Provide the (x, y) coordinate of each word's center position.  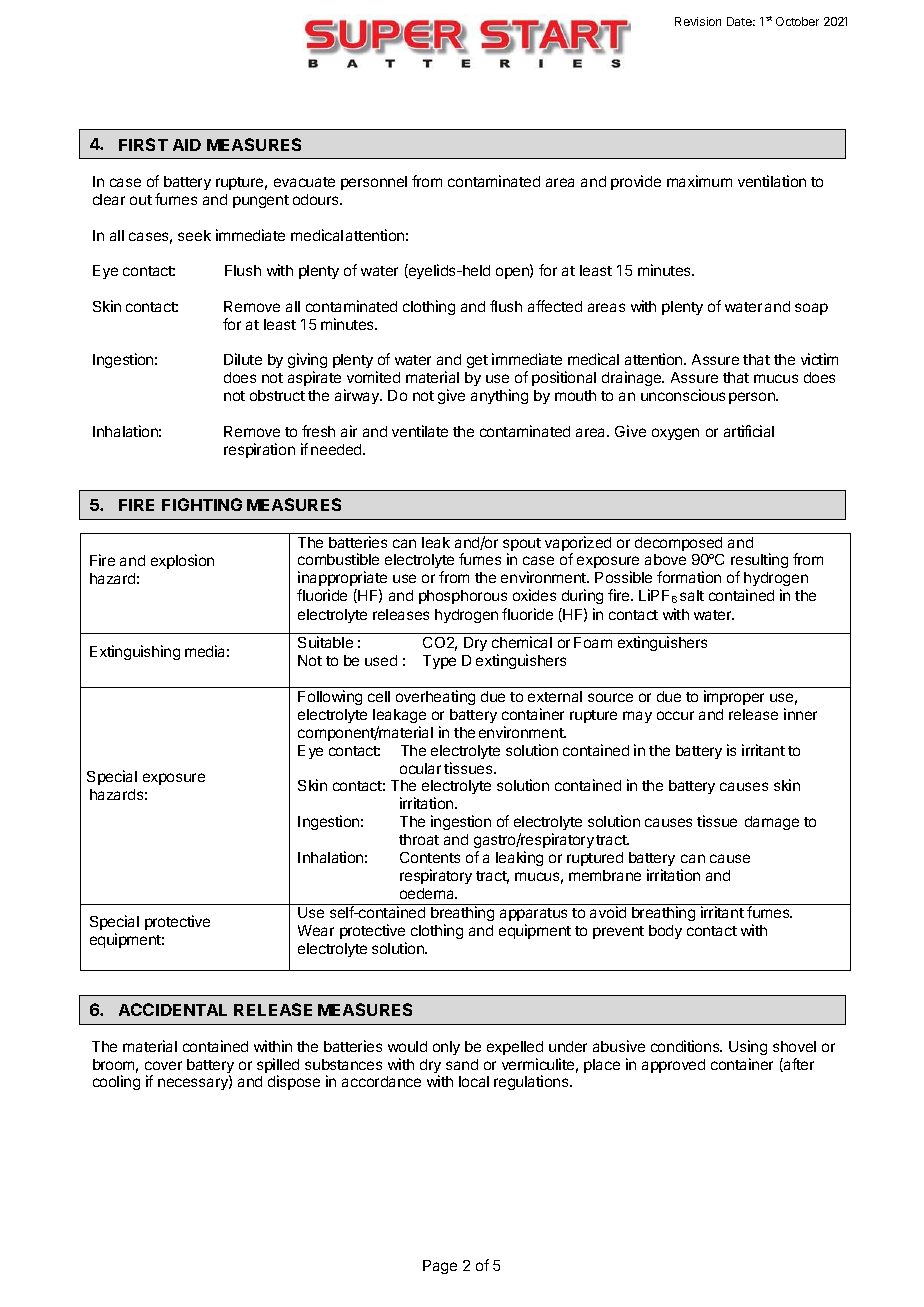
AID (187, 145)
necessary (194, 1084)
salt (692, 595)
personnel (374, 183)
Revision (698, 21)
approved (673, 1066)
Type (439, 662)
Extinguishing (135, 652)
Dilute (243, 359)
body (665, 932)
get (477, 361)
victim (819, 359)
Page (440, 1267)
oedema (428, 893)
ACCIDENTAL (173, 1009)
